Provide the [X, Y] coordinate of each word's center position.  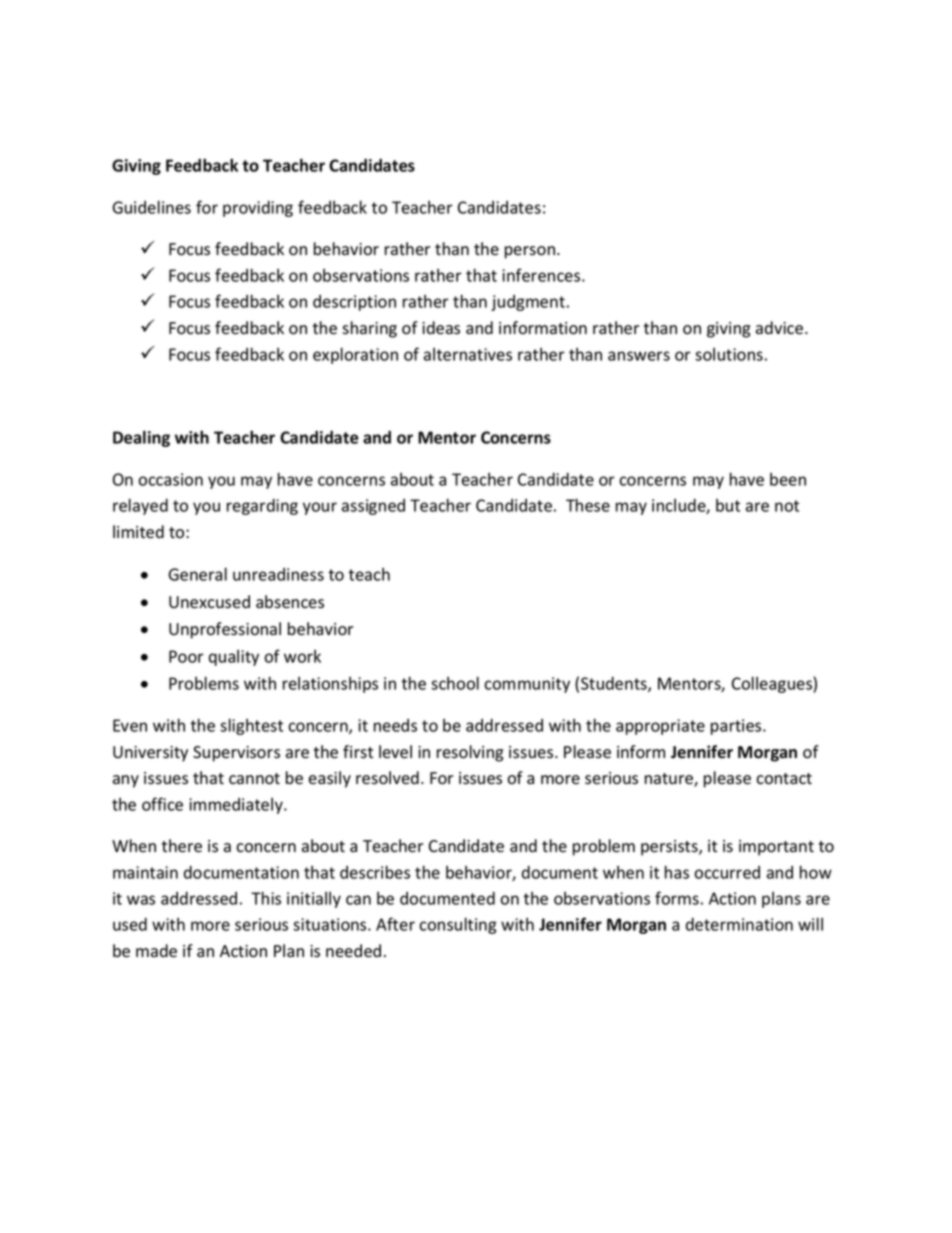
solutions [729, 354]
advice [781, 328]
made [156, 951]
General [198, 574]
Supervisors [236, 754]
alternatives [468, 354]
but [728, 505]
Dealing [141, 438]
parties [737, 727]
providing [258, 209]
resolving [470, 753]
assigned [373, 507]
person [530, 252]
